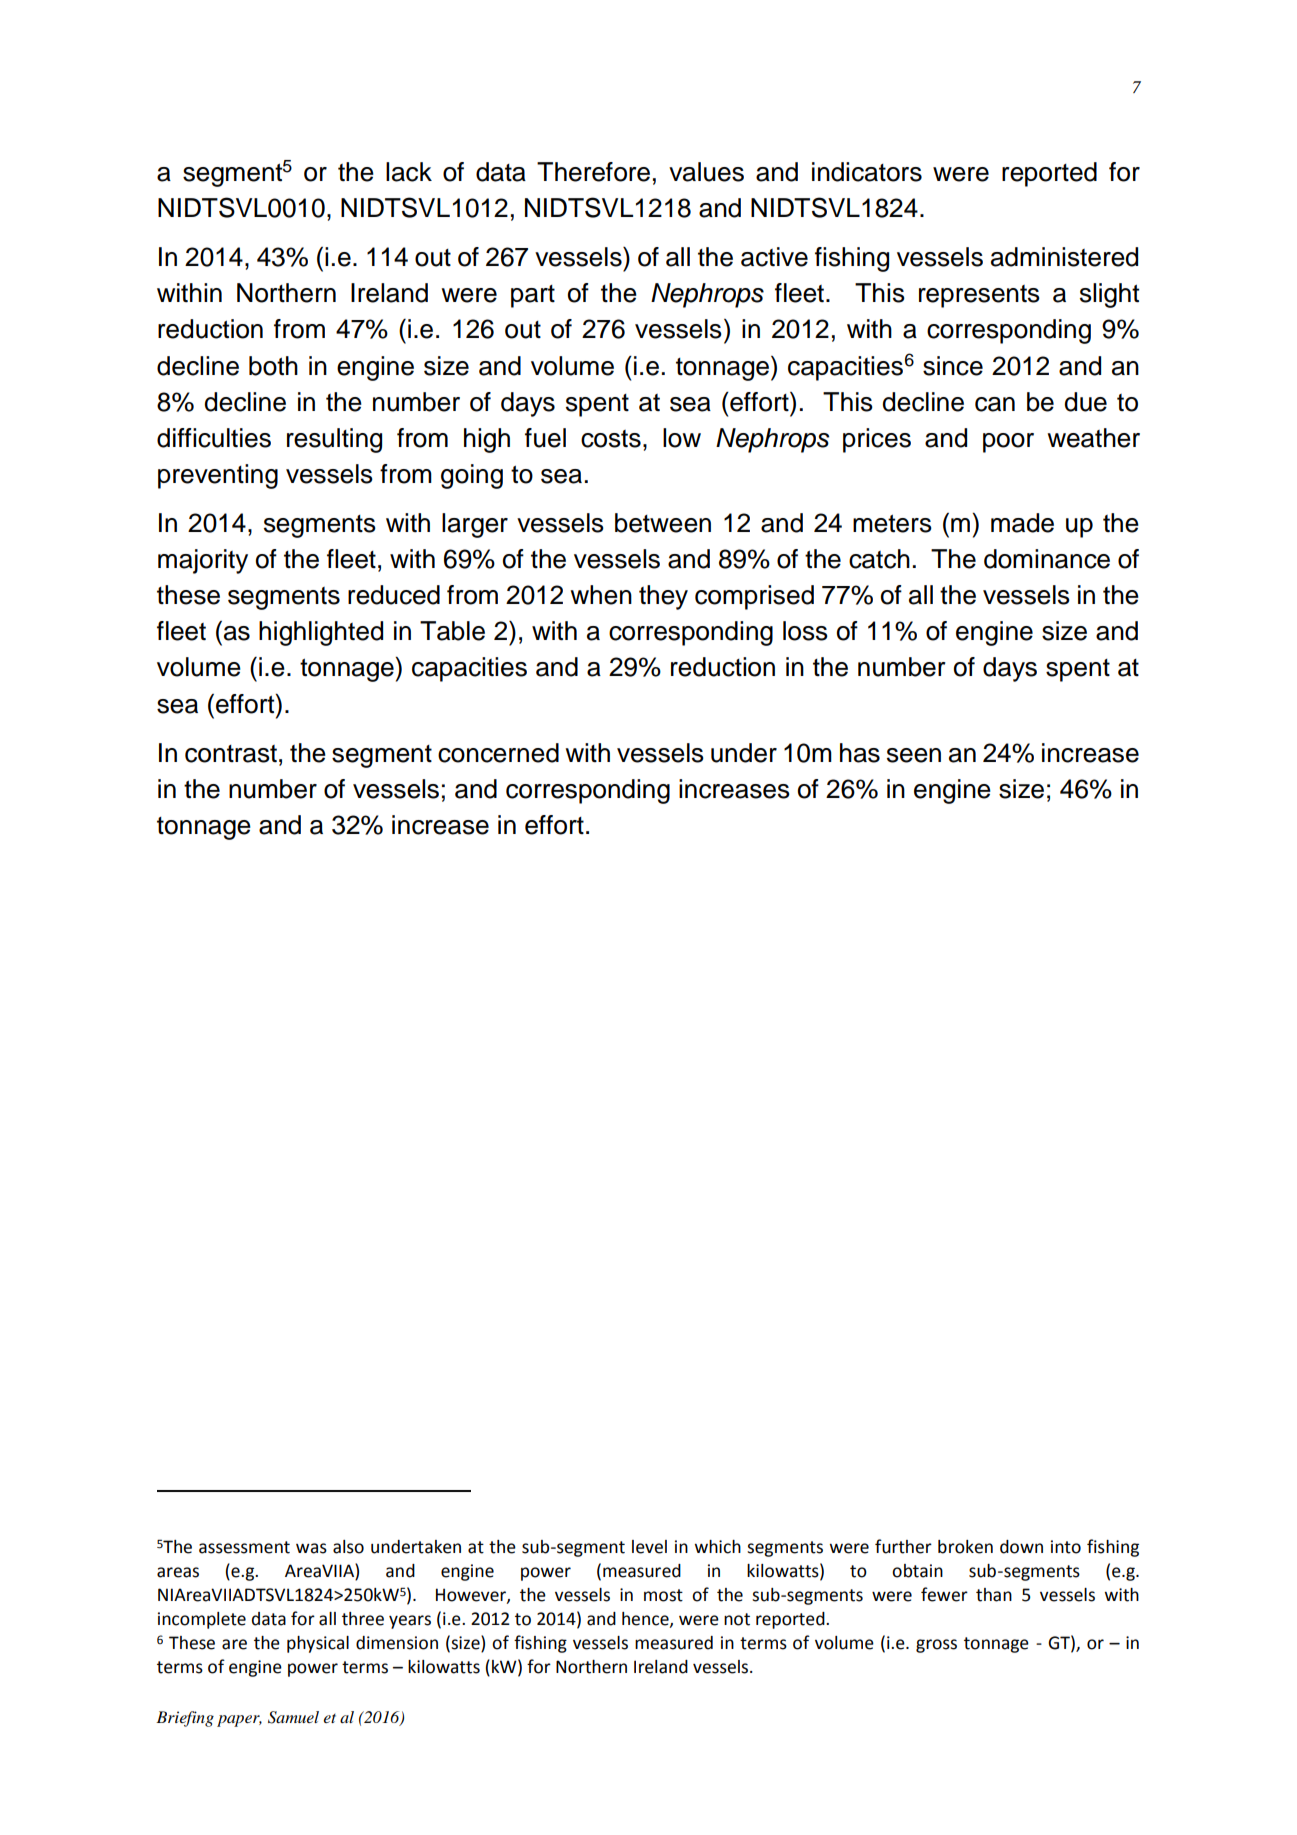  What do you see at coordinates (649, 1547) in the screenshot?
I see `level` at bounding box center [649, 1547].
